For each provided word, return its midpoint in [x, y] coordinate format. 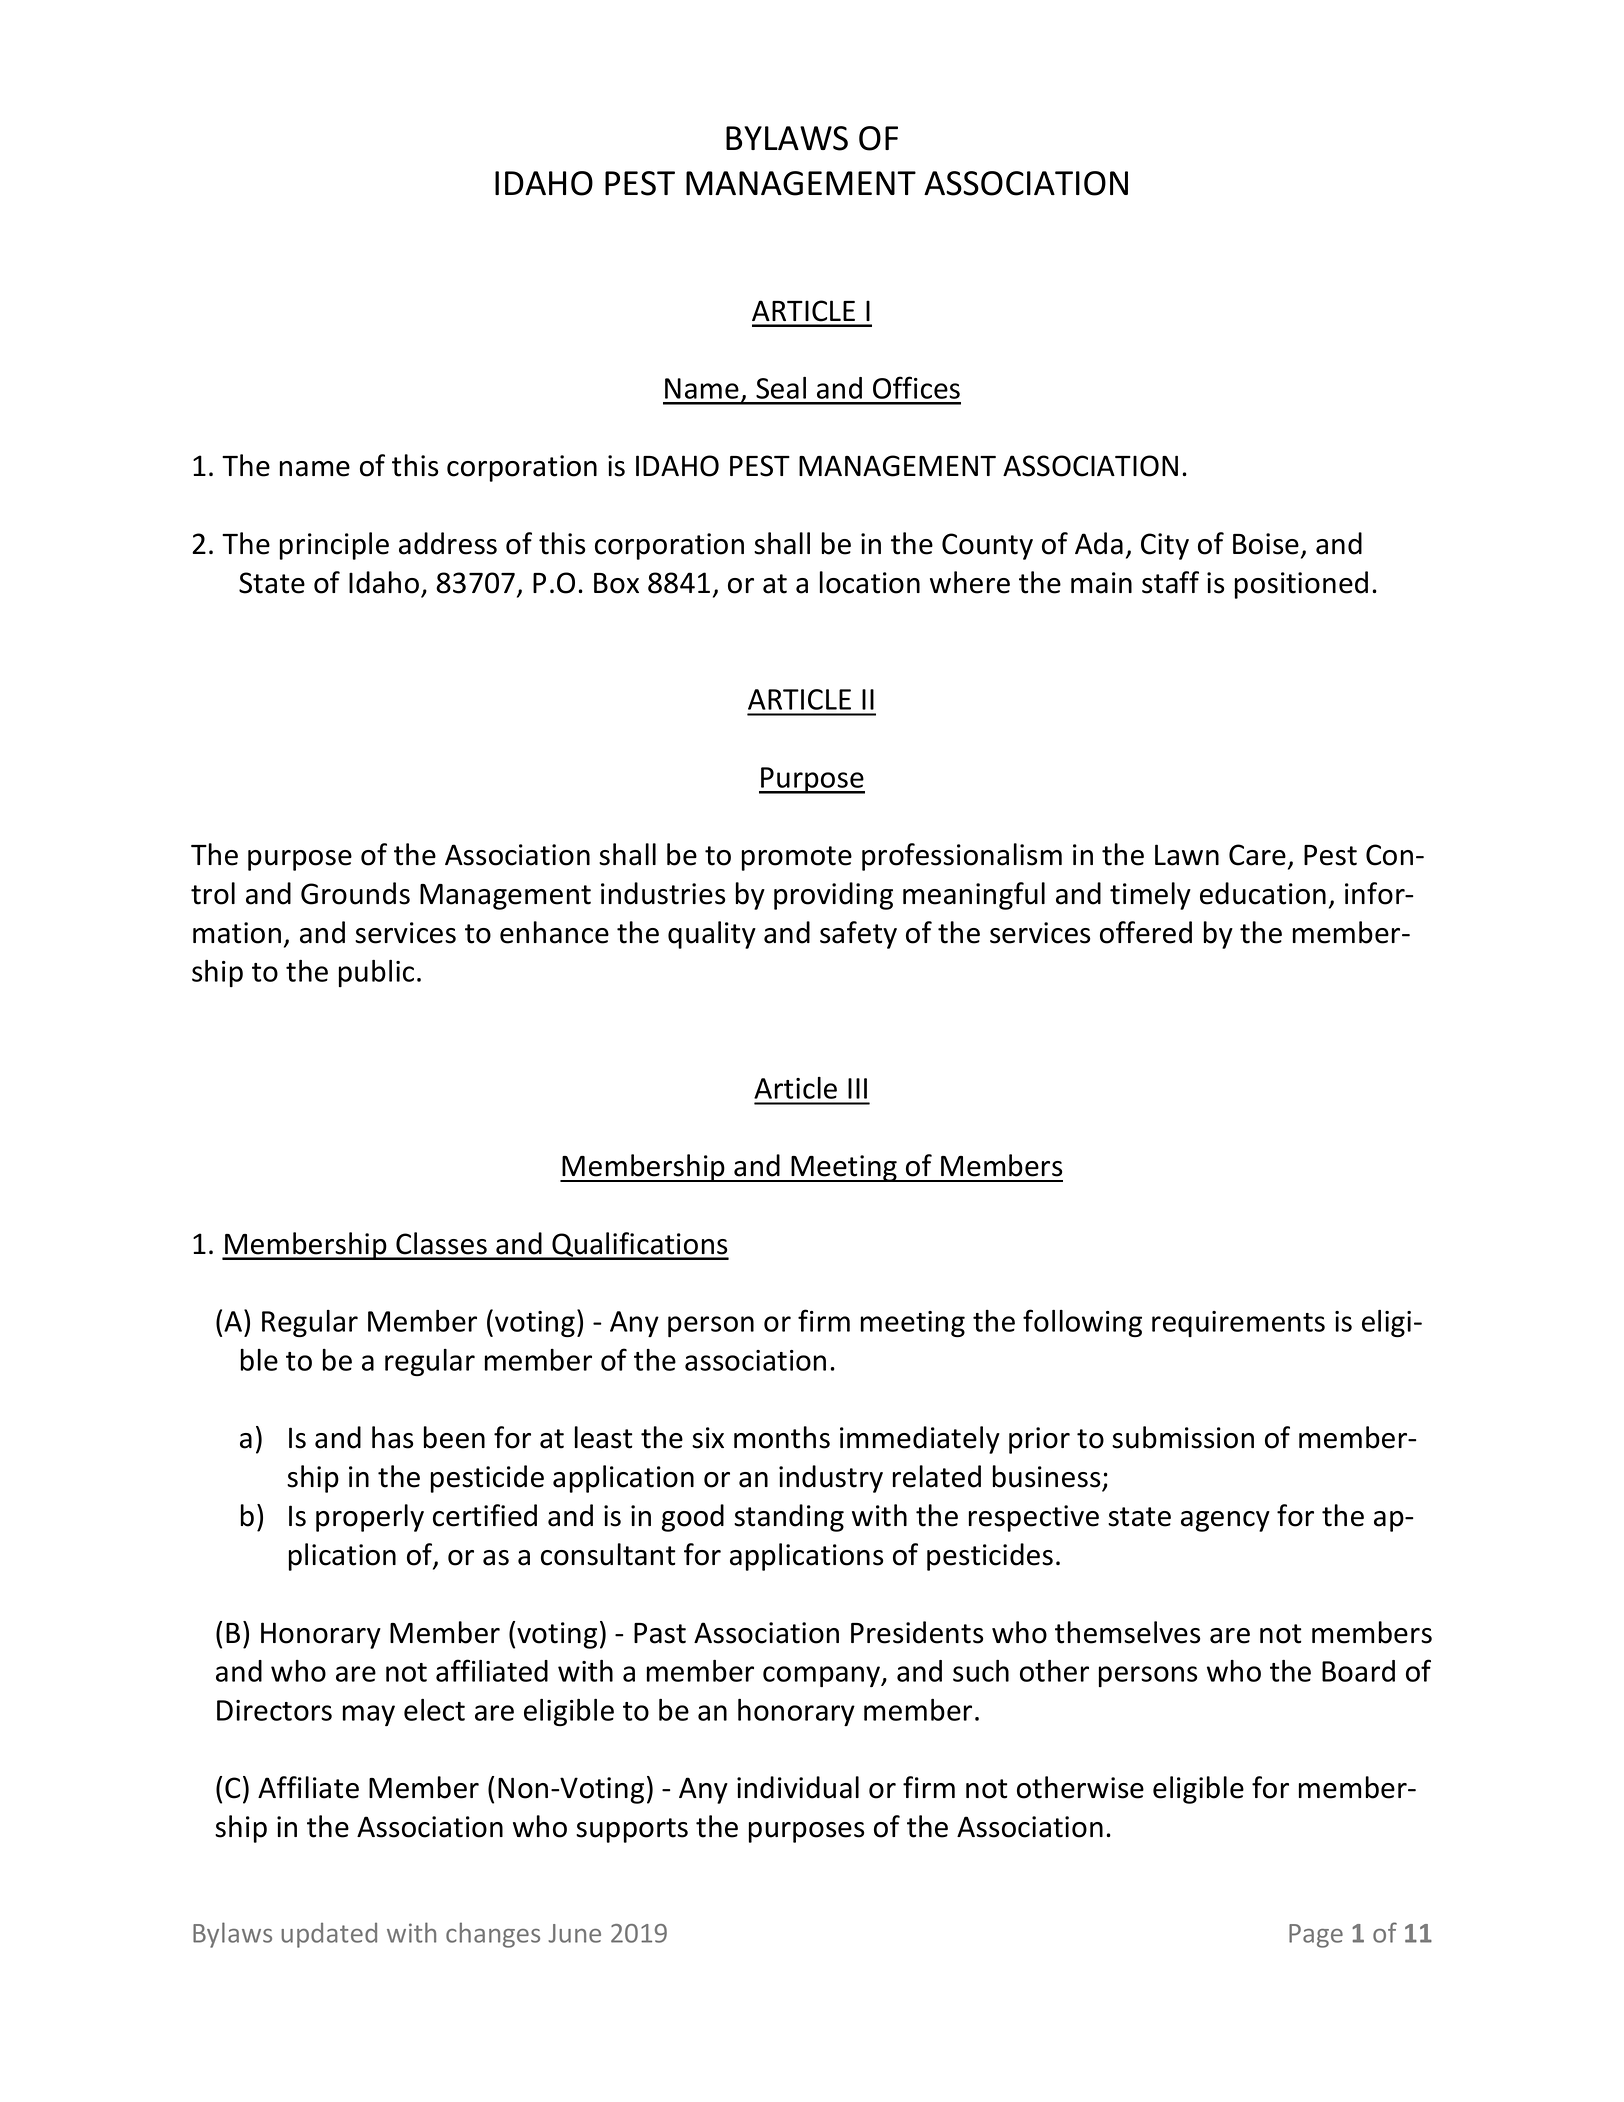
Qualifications [639, 1246]
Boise [1266, 544]
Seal [781, 388]
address [448, 543]
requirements [1238, 1324]
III [857, 1088]
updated [329, 1935]
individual [798, 1787]
